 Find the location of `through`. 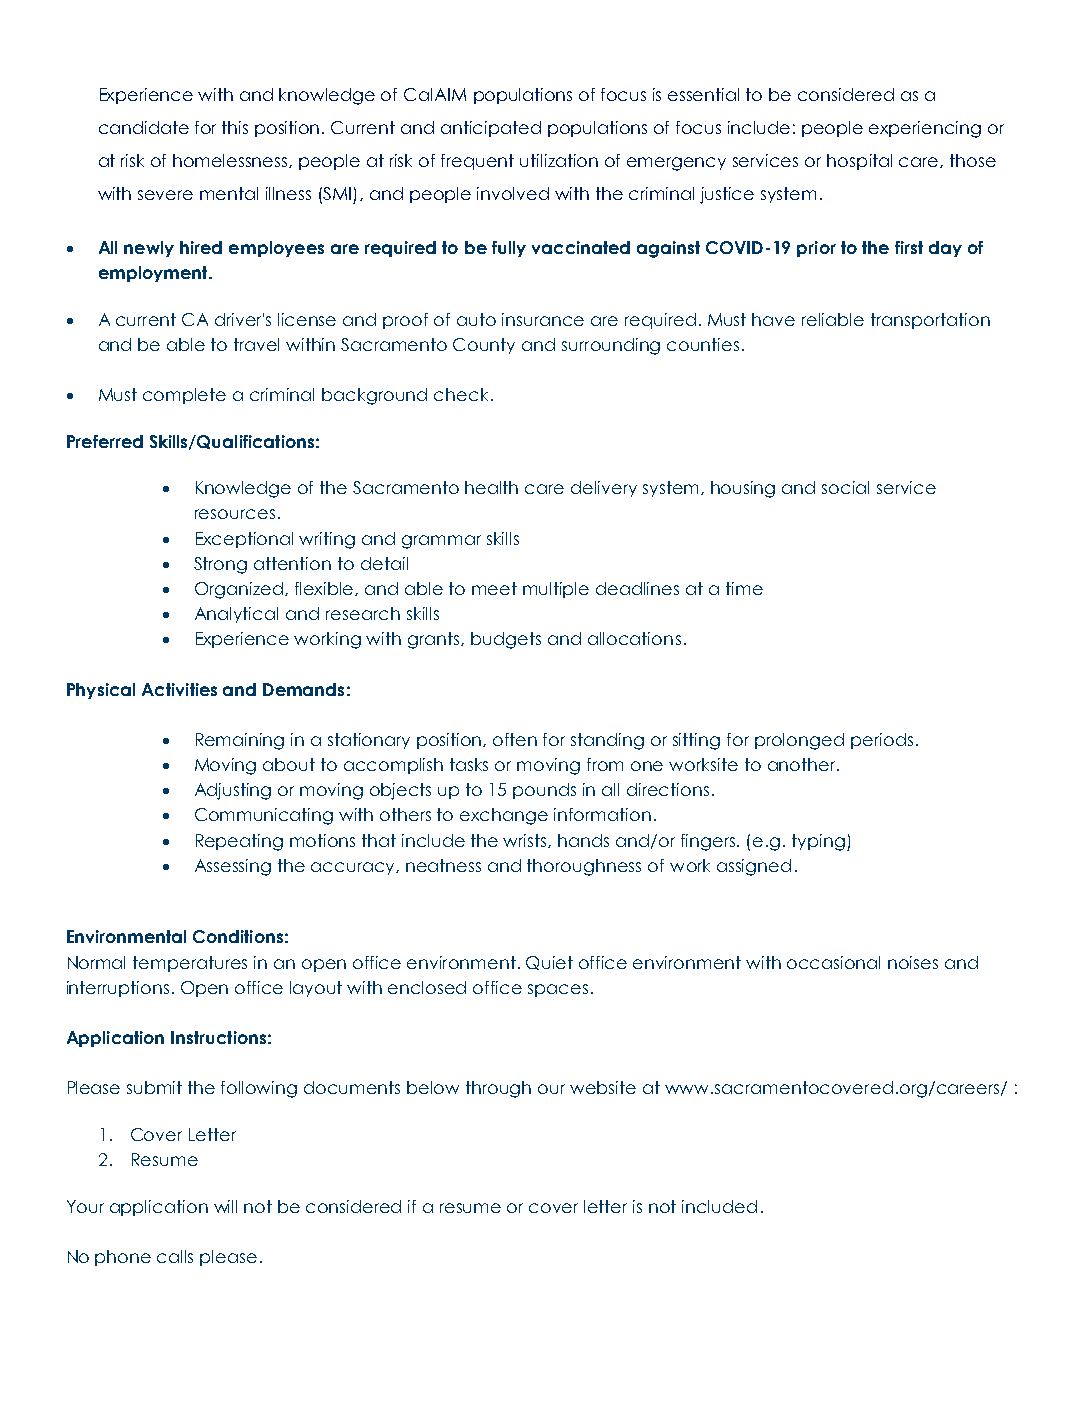

through is located at coordinates (498, 1089).
